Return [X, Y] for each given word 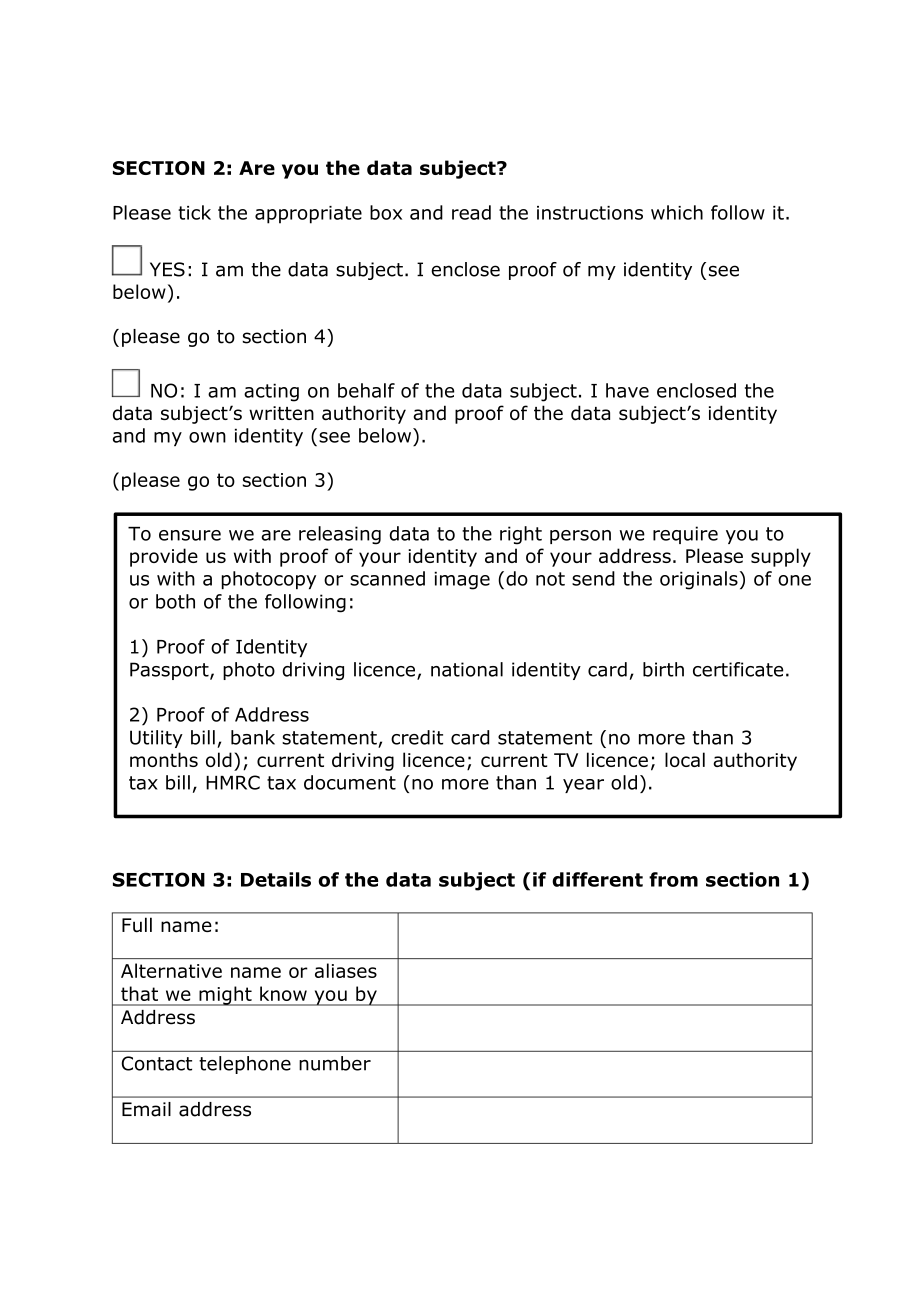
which [677, 212]
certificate [738, 669]
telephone [245, 1065]
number [335, 1063]
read [471, 212]
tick [194, 212]
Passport [170, 671]
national [467, 669]
